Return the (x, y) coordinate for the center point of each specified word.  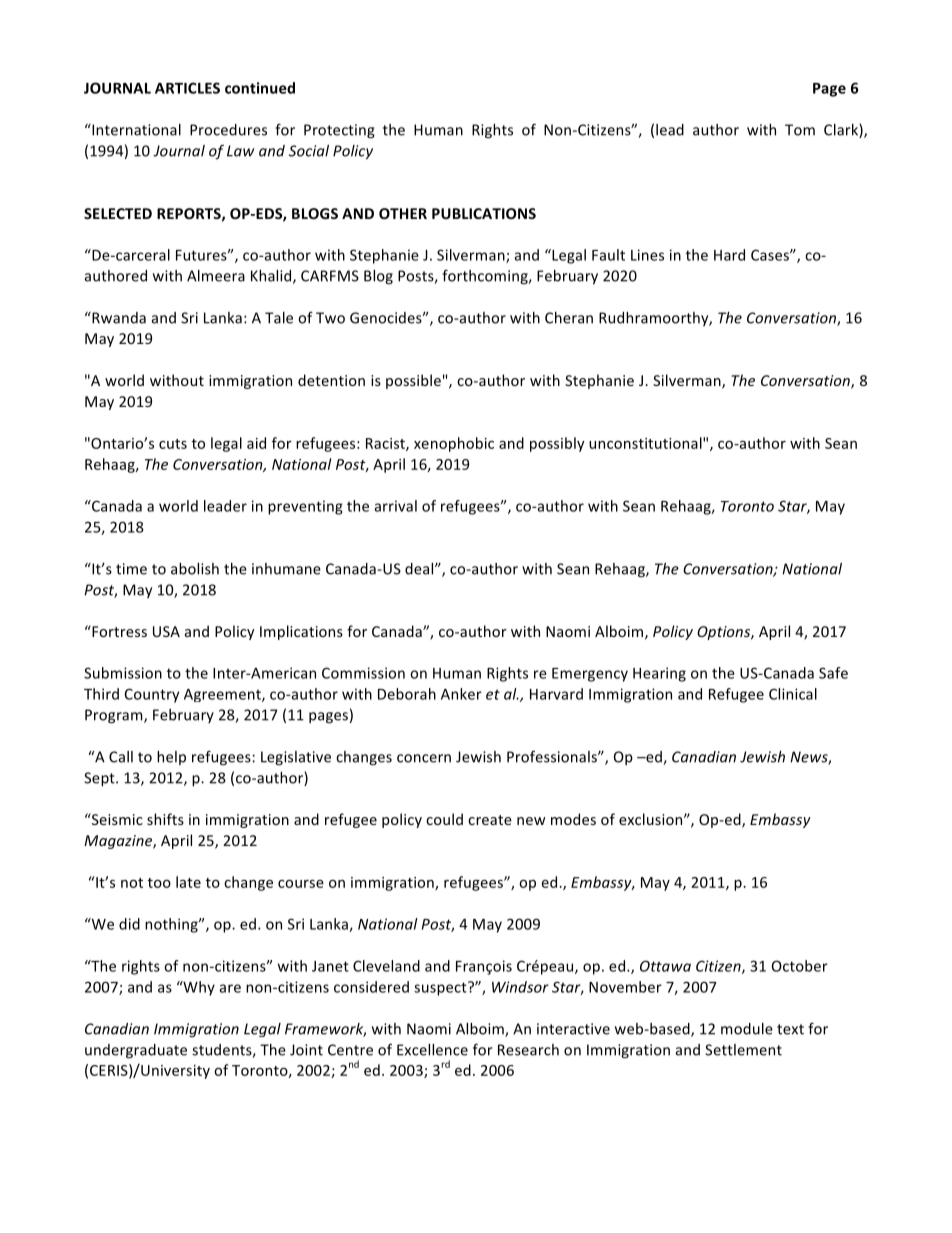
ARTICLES (187, 88)
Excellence (432, 1050)
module (747, 1029)
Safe (833, 673)
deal (420, 569)
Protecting (339, 131)
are (230, 988)
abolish (195, 569)
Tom (800, 130)
